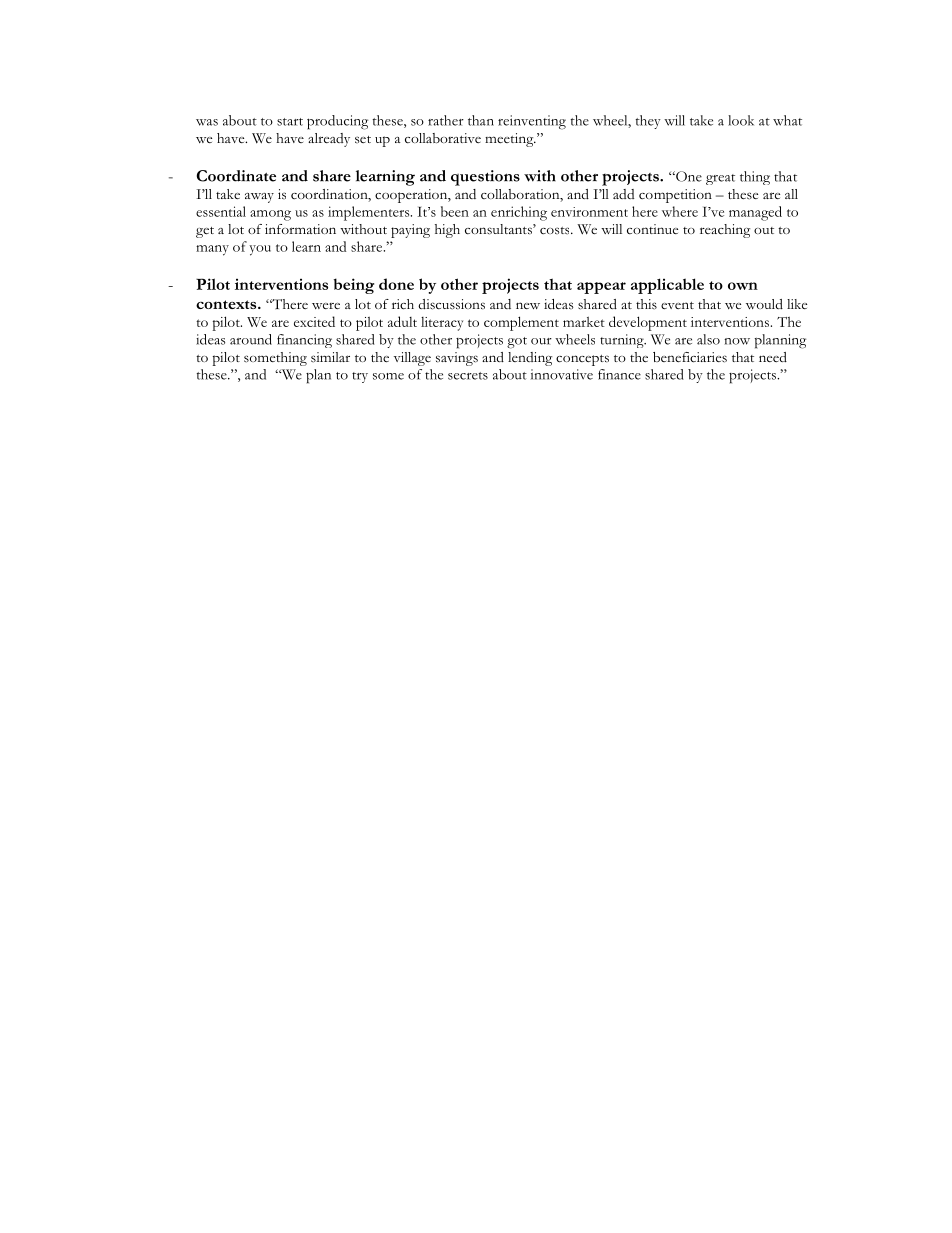  Describe the element at coordinates (532, 122) in the image. I see `reinventing` at that location.
